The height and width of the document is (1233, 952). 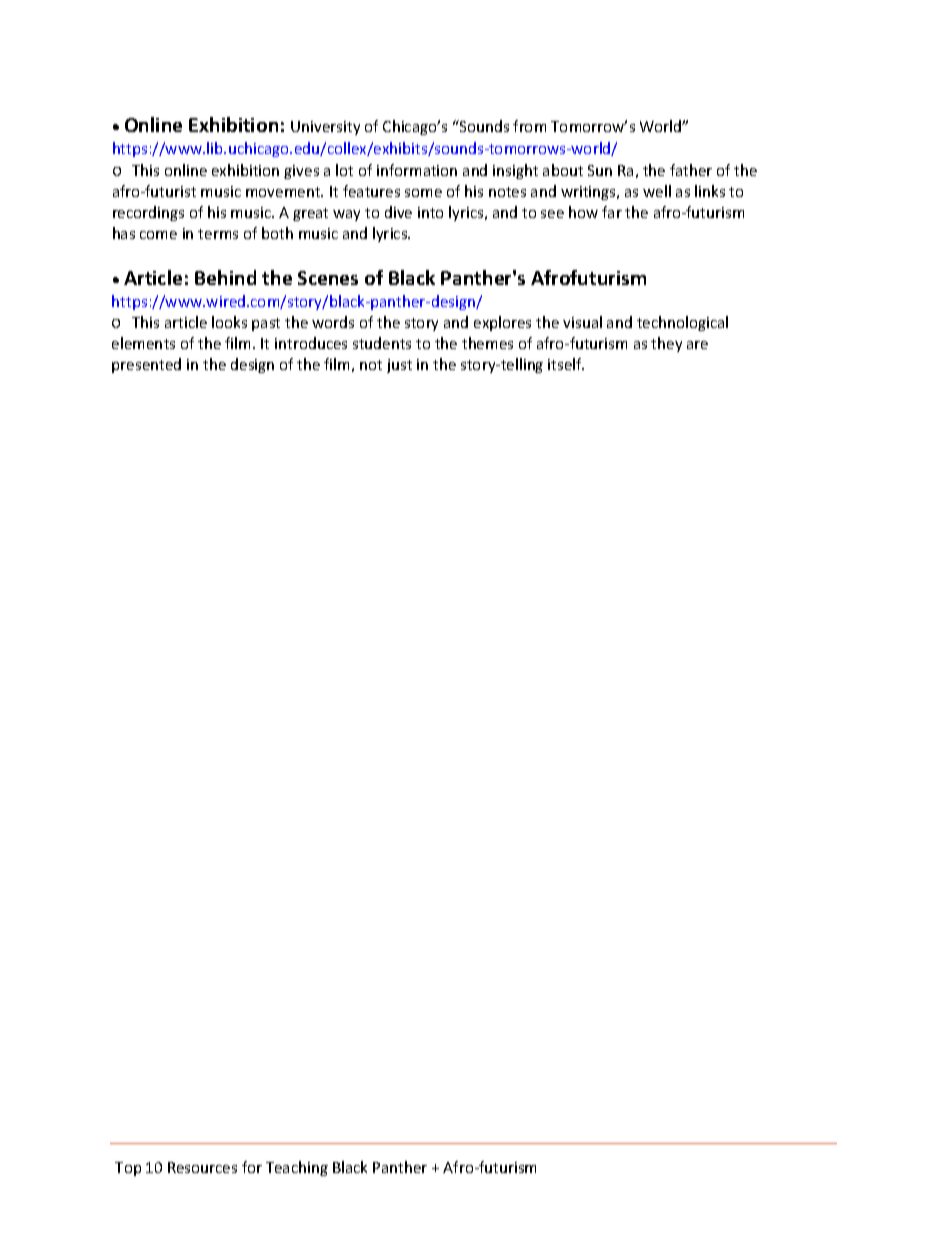 I want to click on recordings, so click(x=148, y=213).
